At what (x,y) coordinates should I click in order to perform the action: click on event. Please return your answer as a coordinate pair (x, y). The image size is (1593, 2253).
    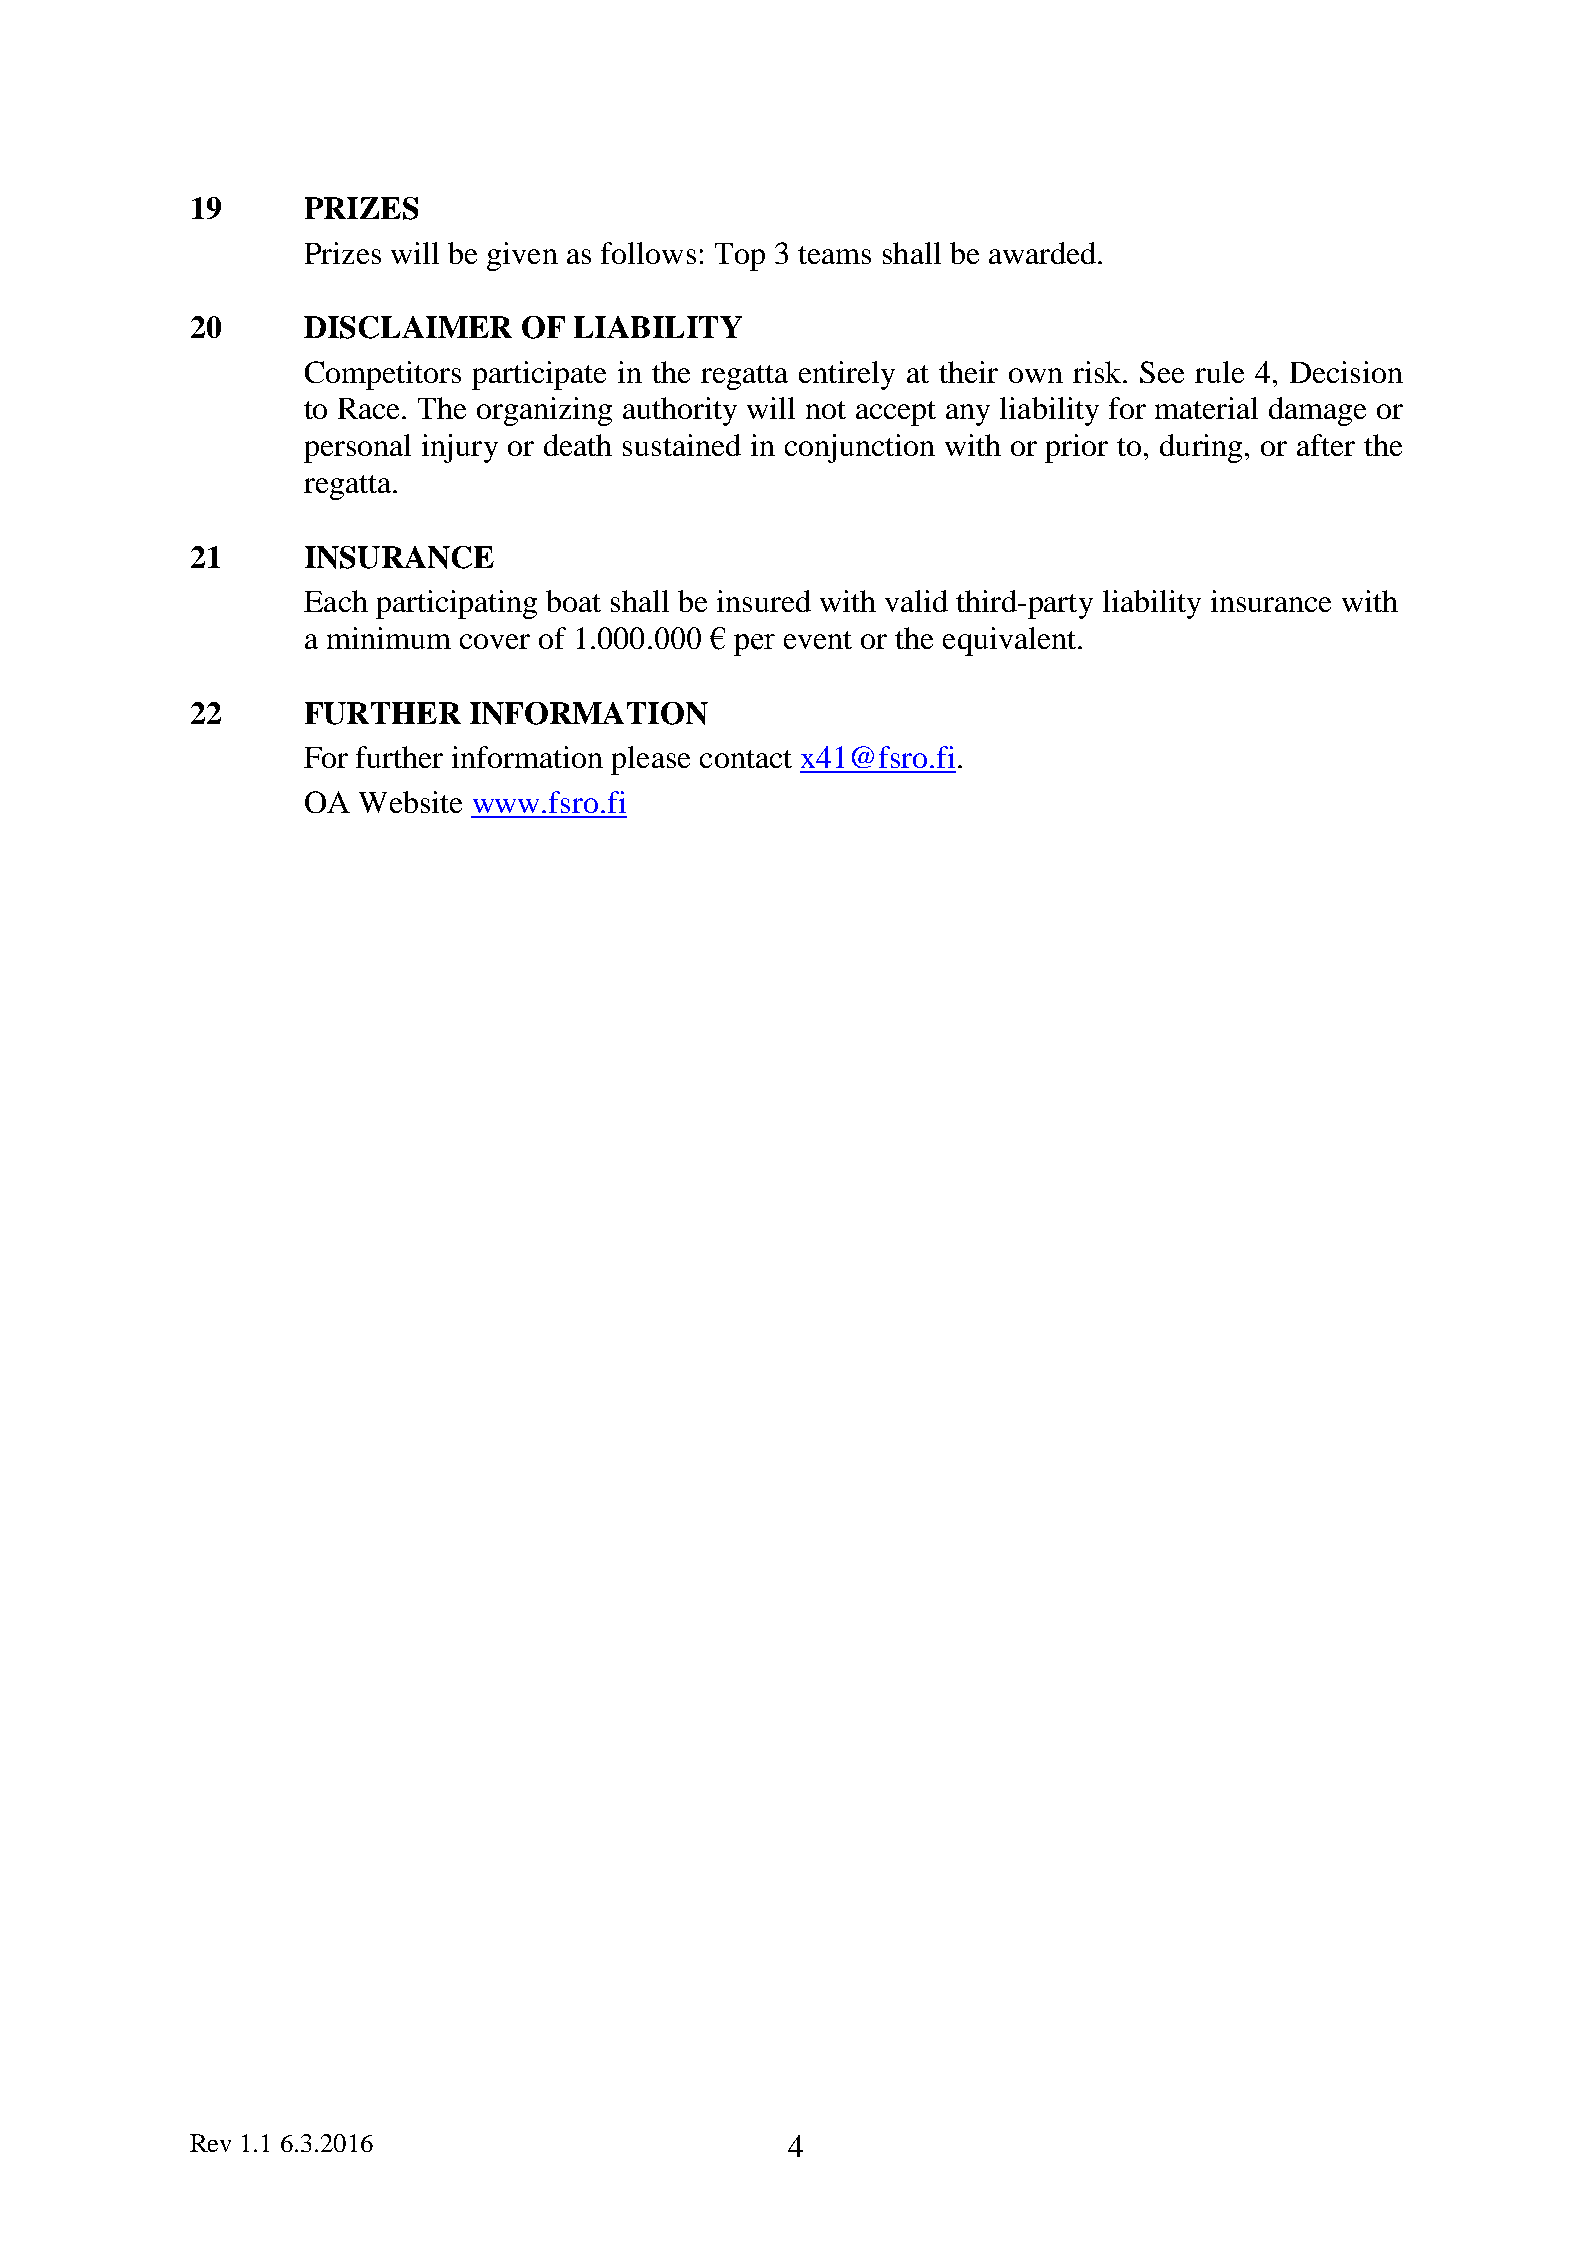
    Looking at the image, I should click on (818, 640).
